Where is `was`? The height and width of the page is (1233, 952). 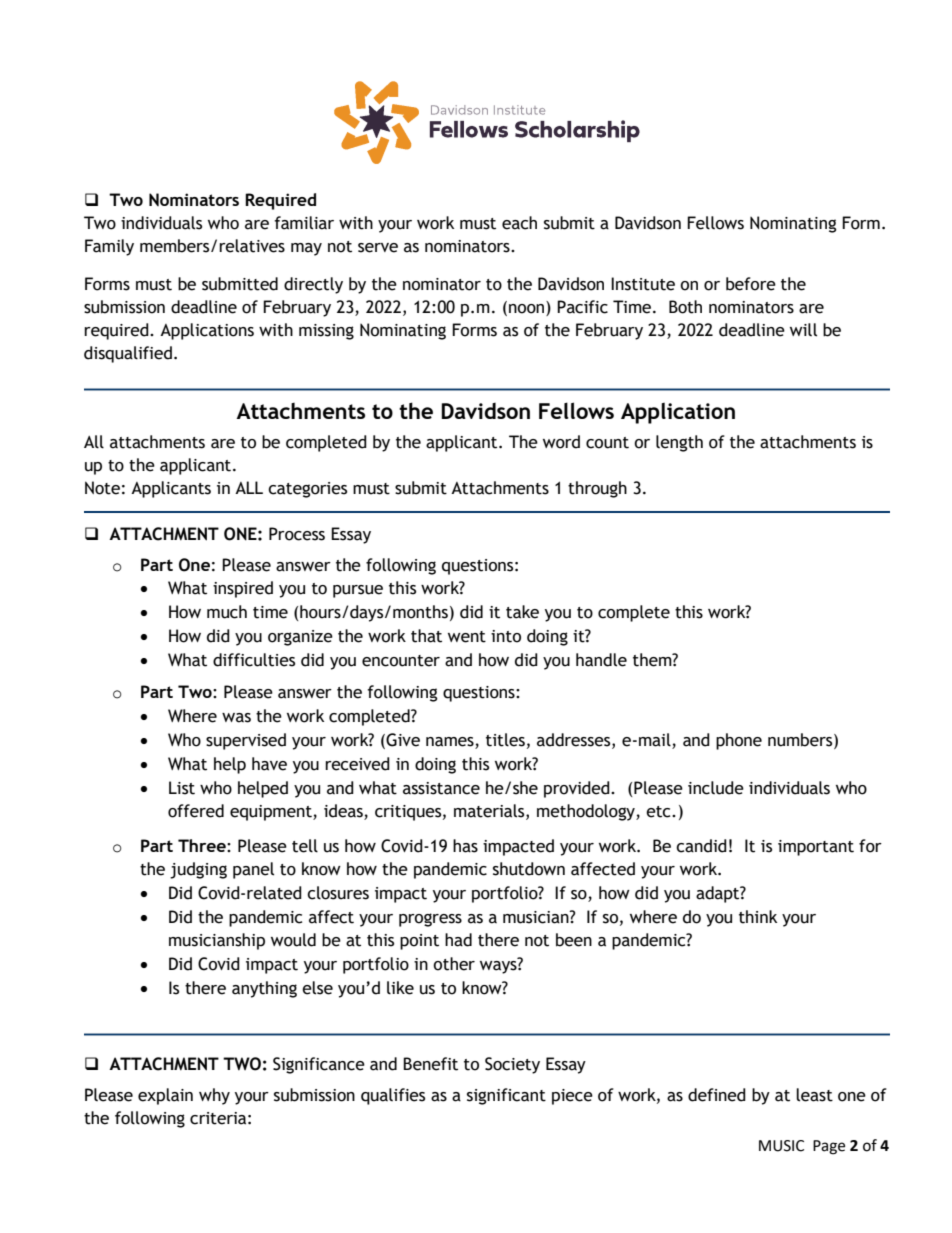
was is located at coordinates (236, 718).
